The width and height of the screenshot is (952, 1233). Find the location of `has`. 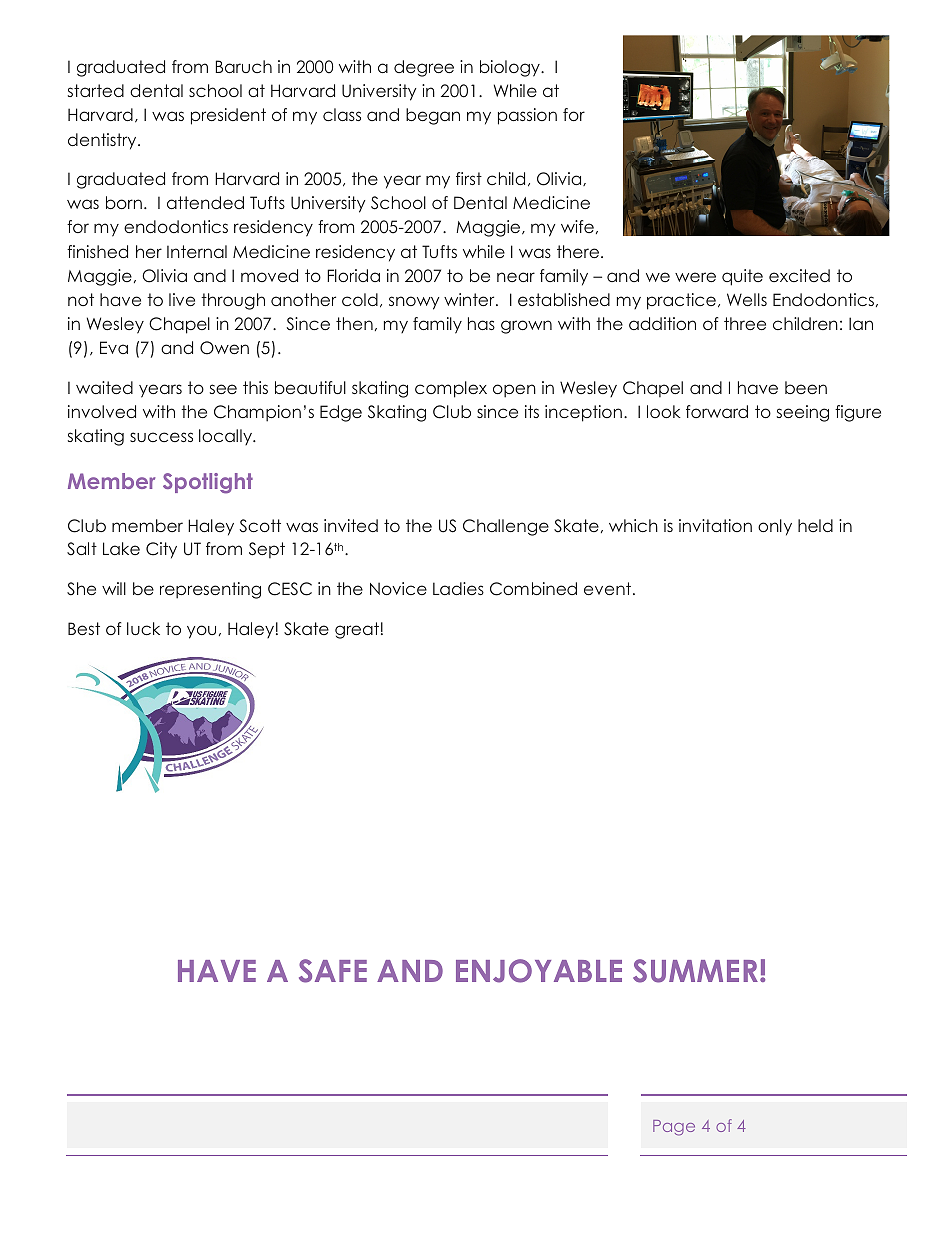

has is located at coordinates (481, 323).
